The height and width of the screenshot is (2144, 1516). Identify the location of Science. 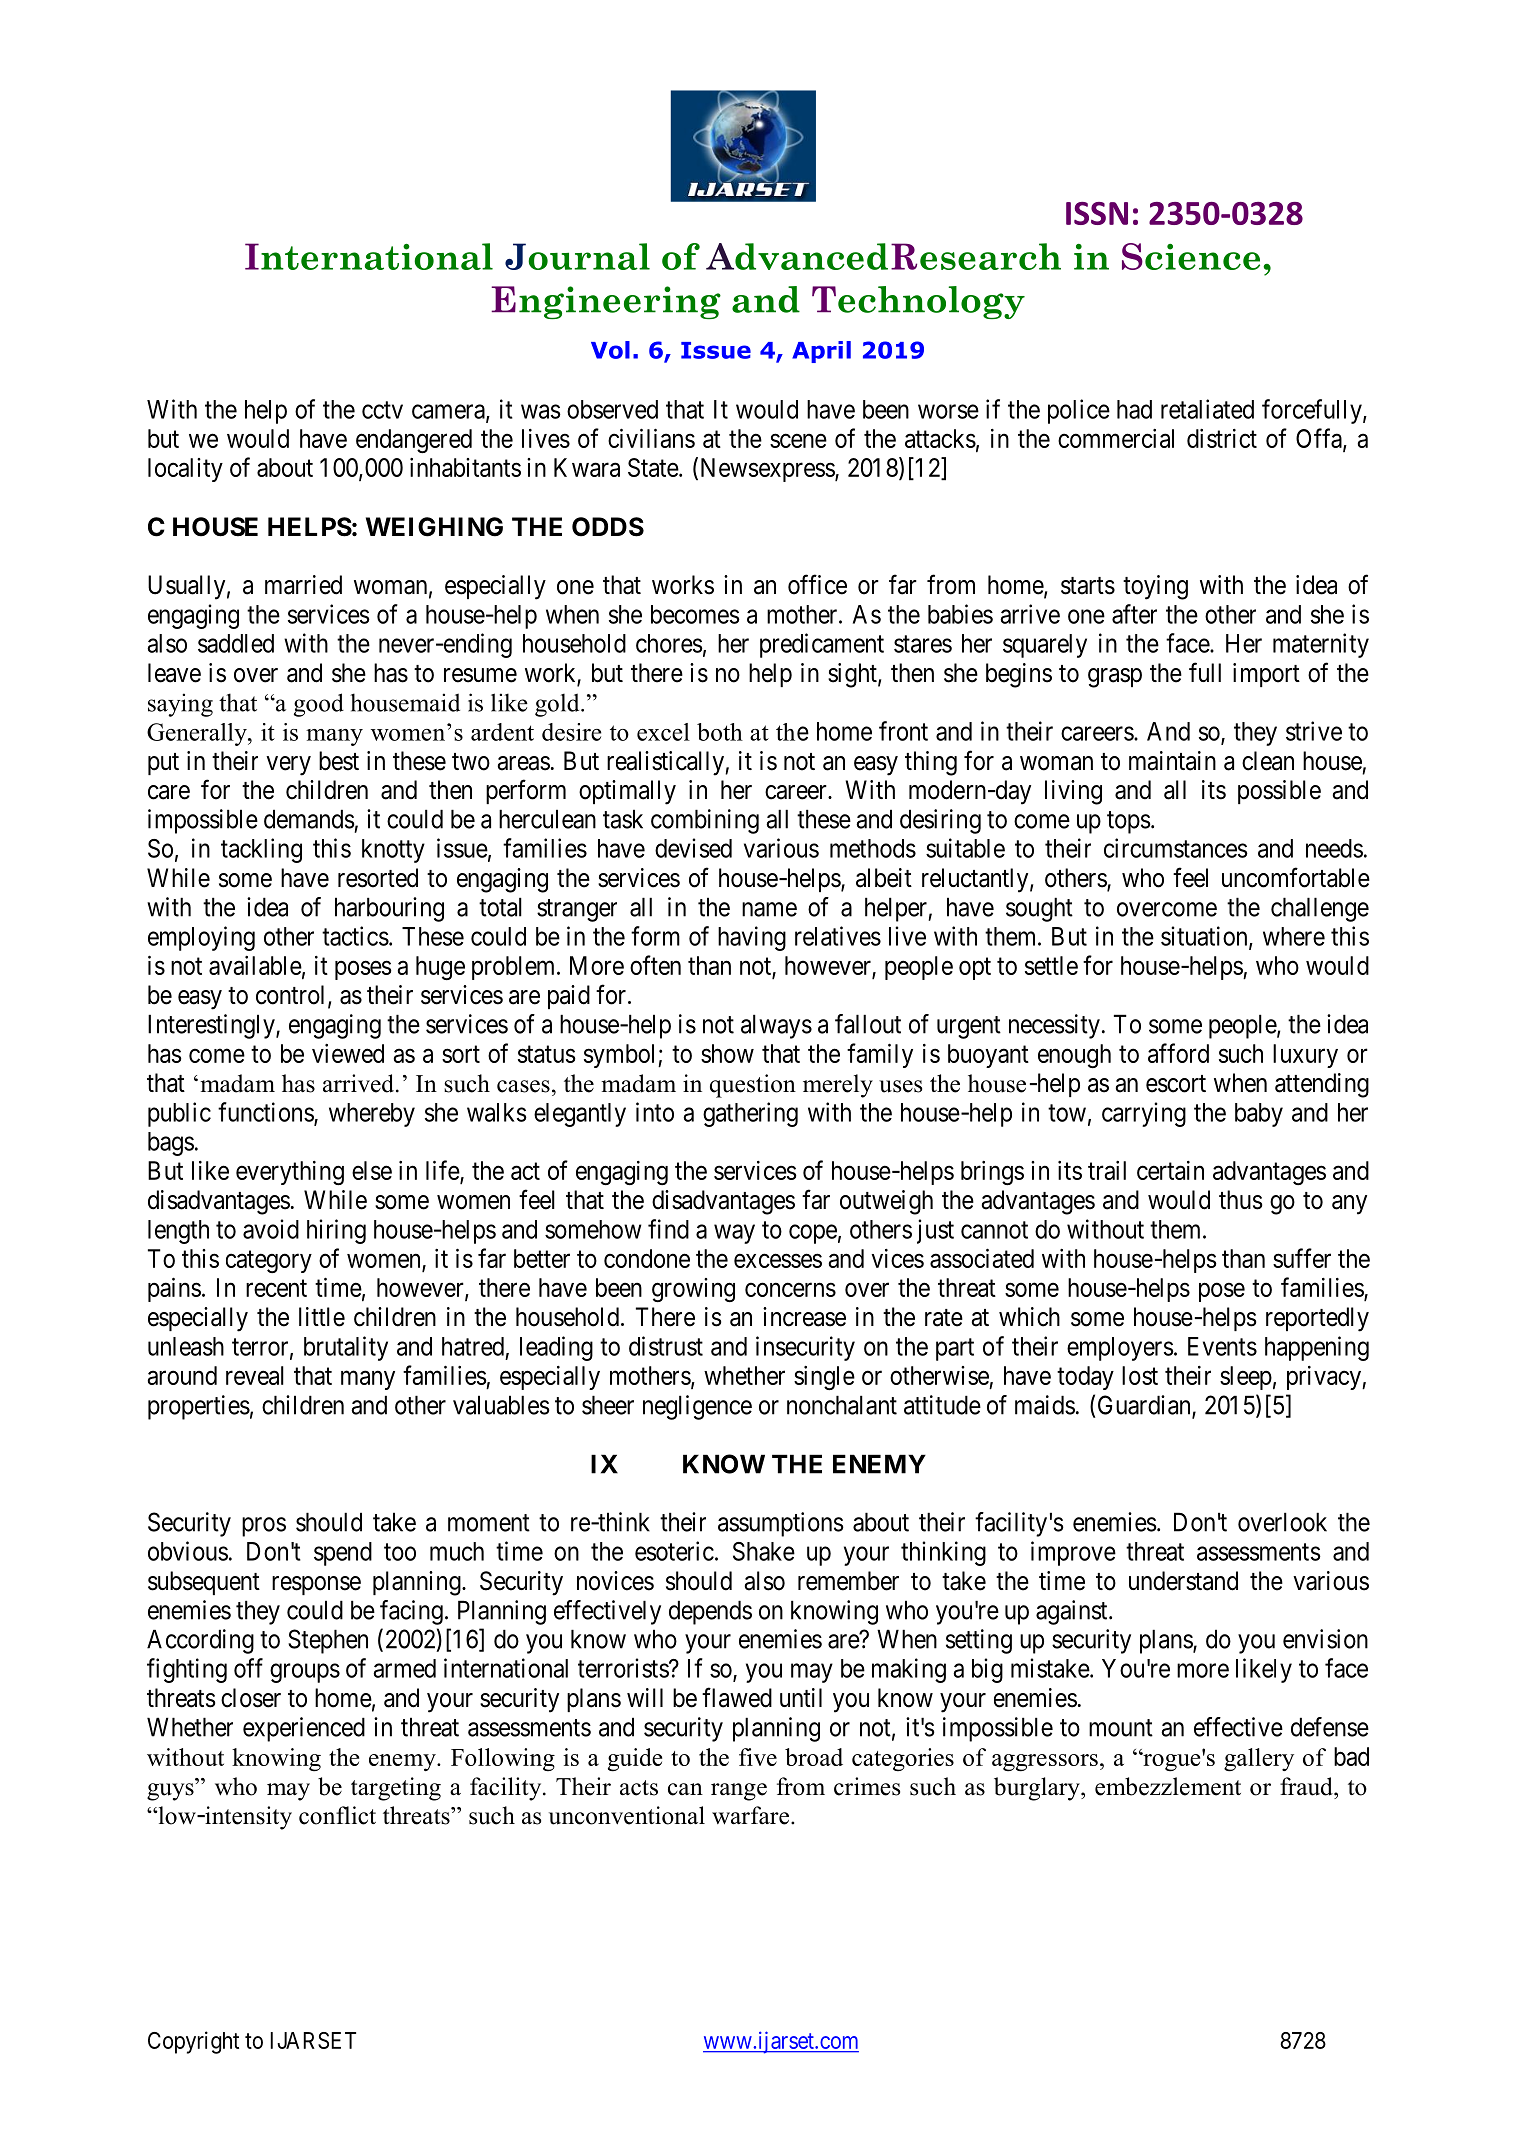
(1191, 256).
